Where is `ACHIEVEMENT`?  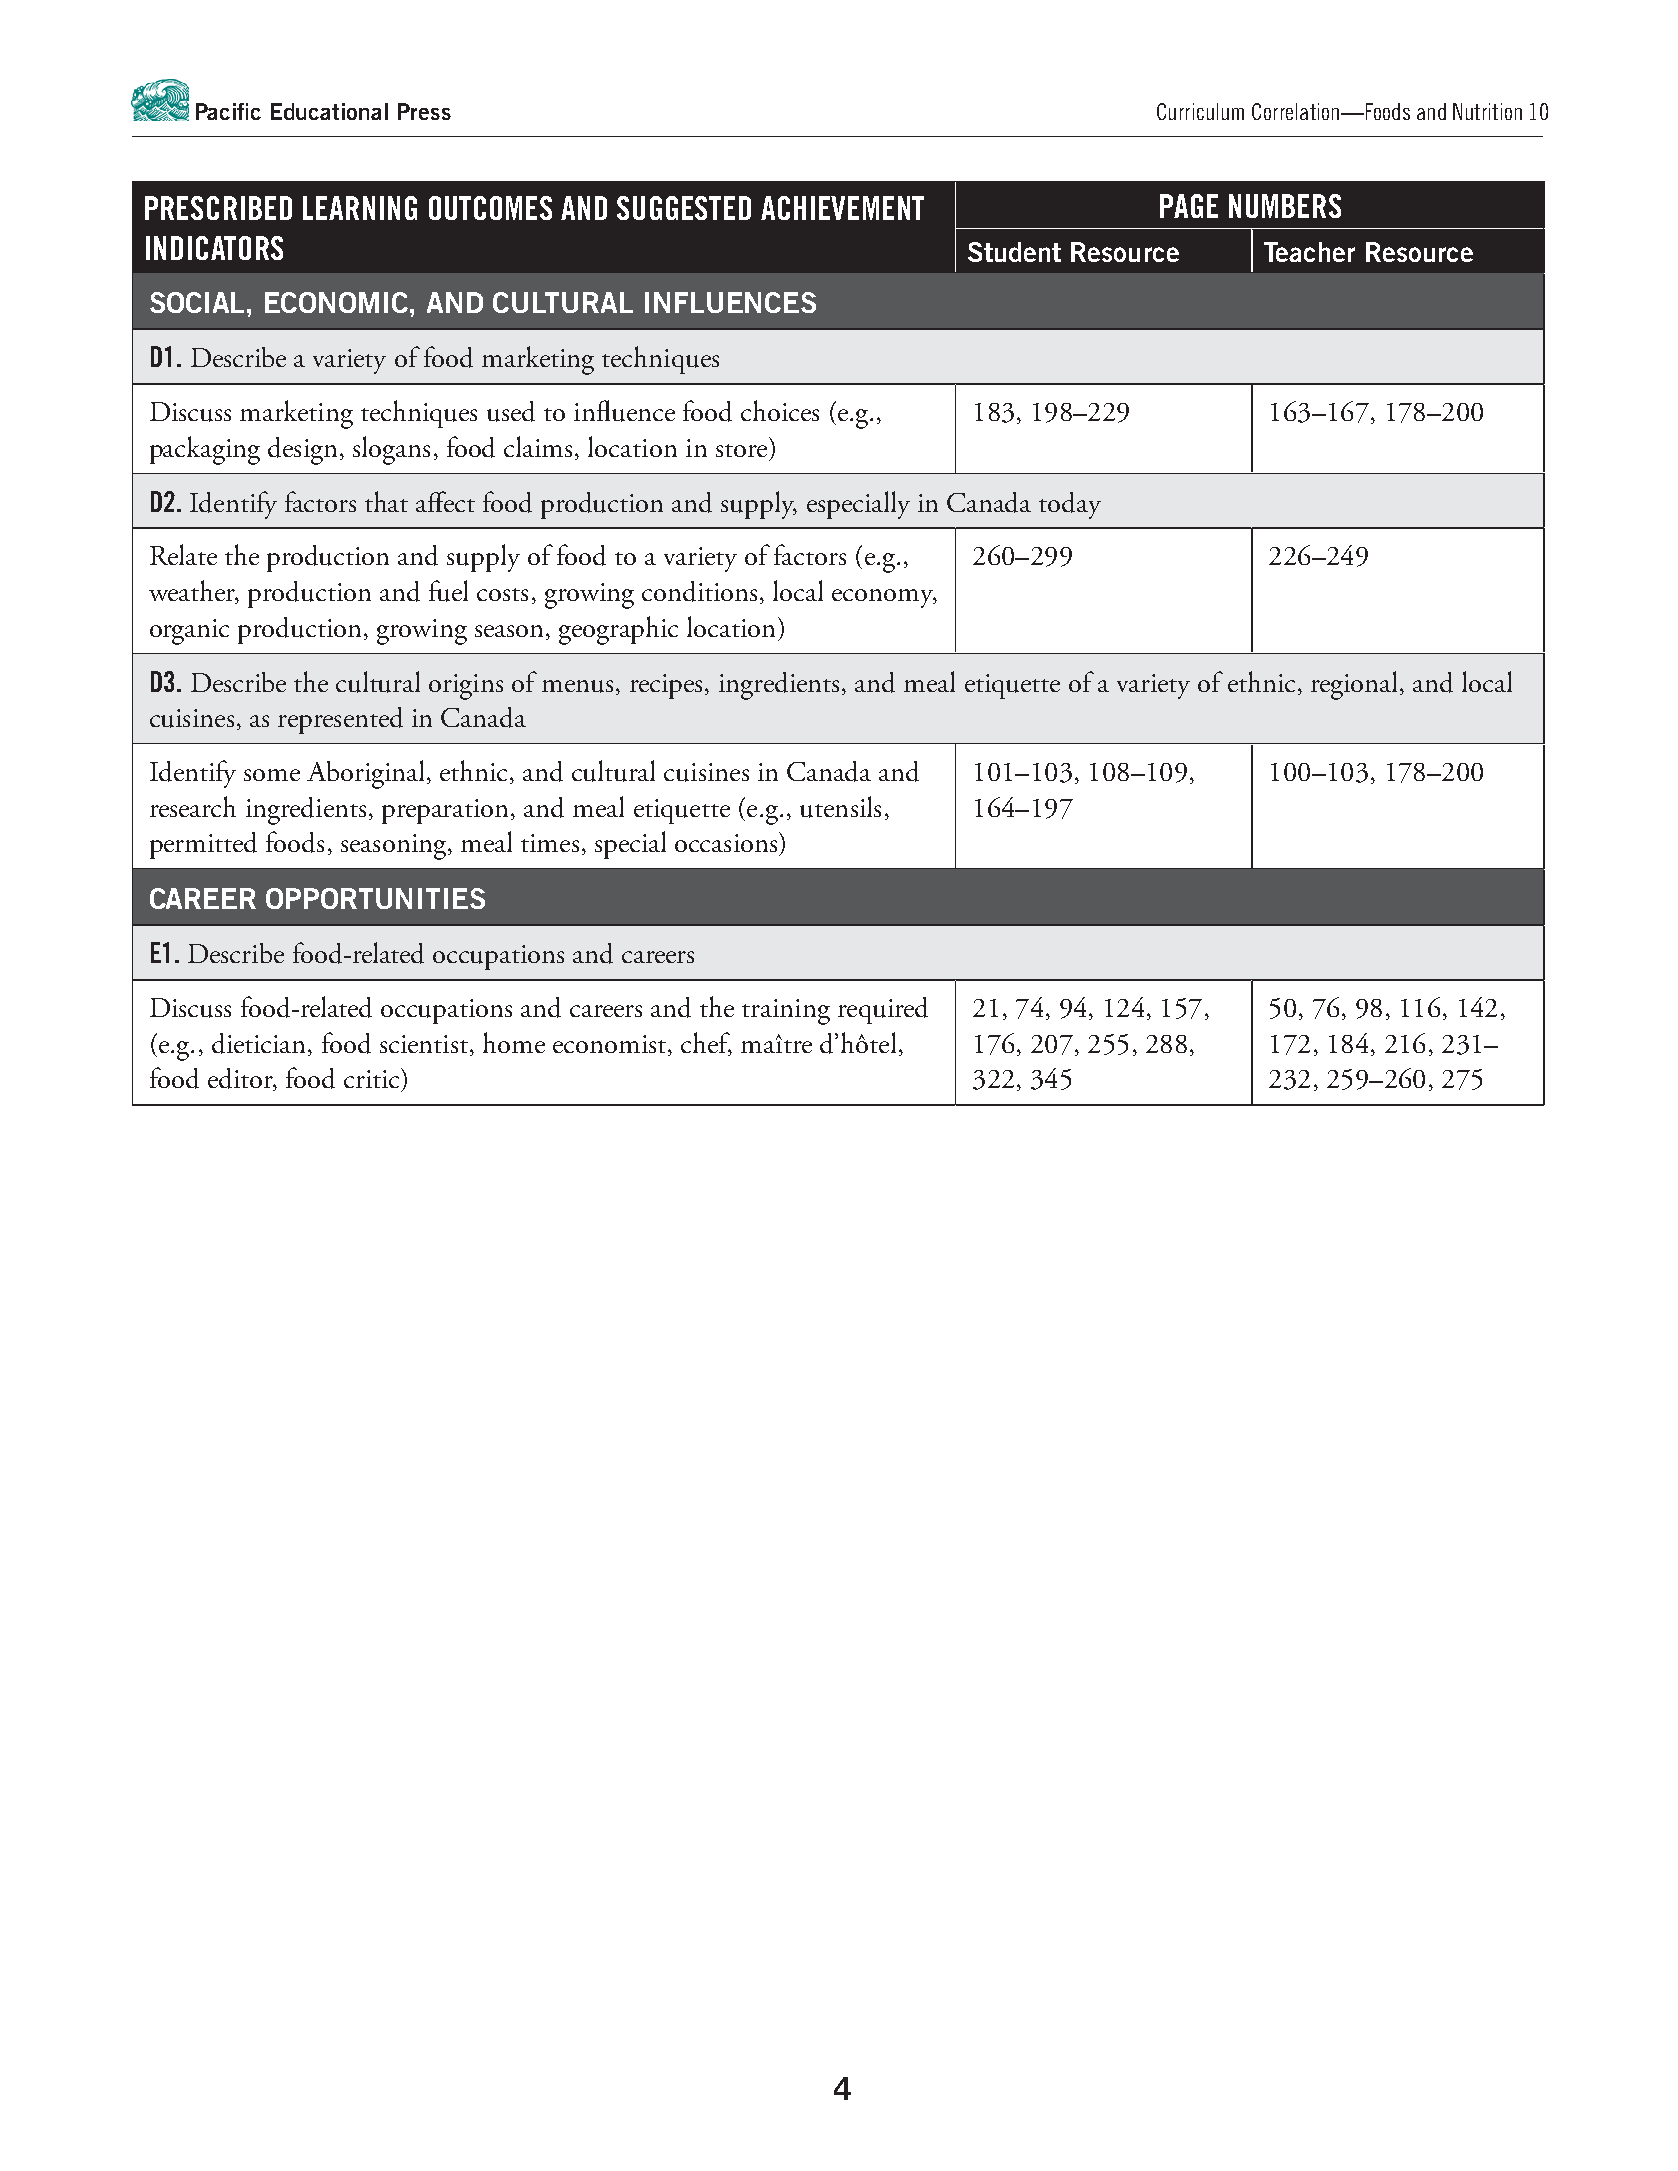
ACHIEVEMENT is located at coordinates (842, 208).
